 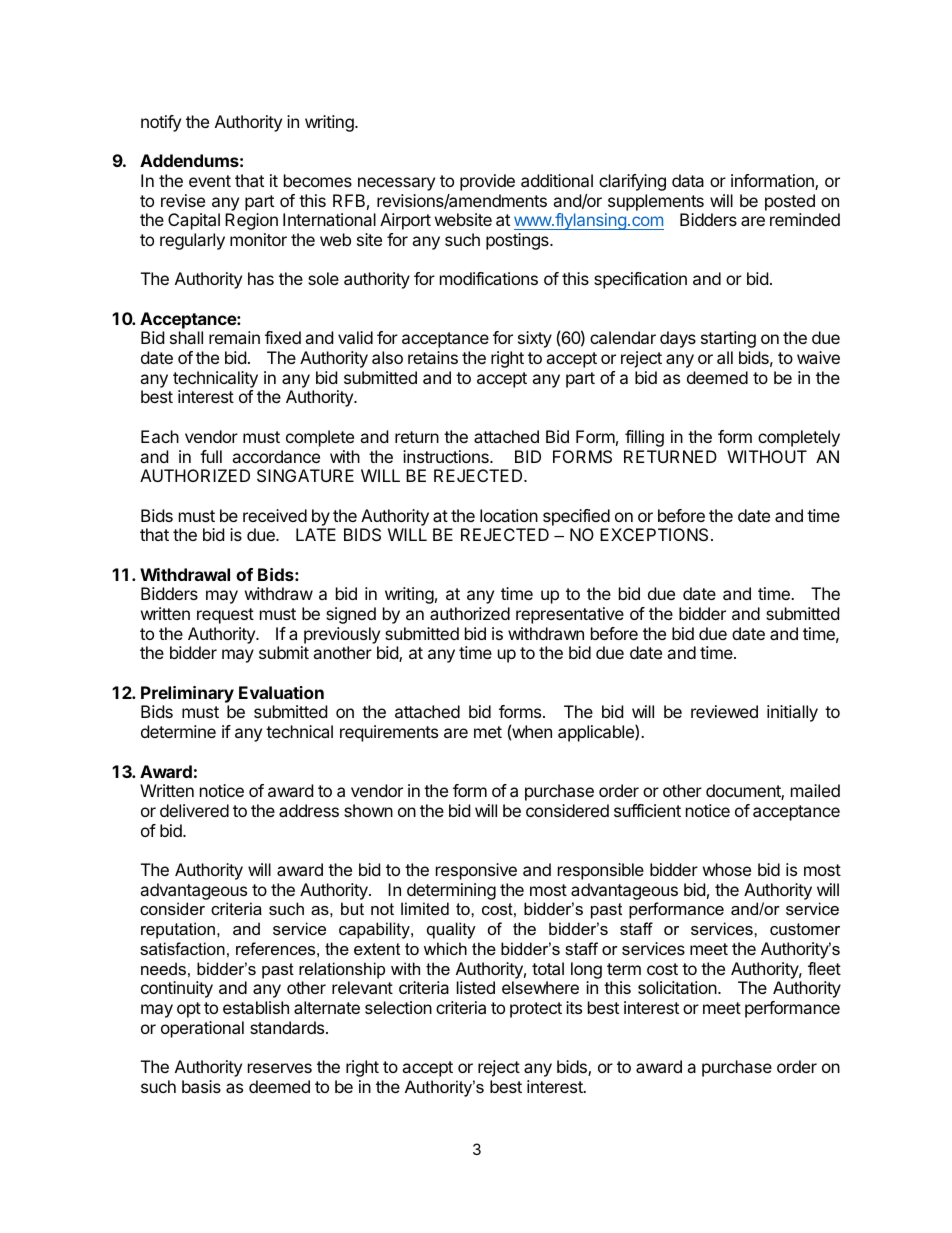 I want to click on data, so click(x=688, y=180).
